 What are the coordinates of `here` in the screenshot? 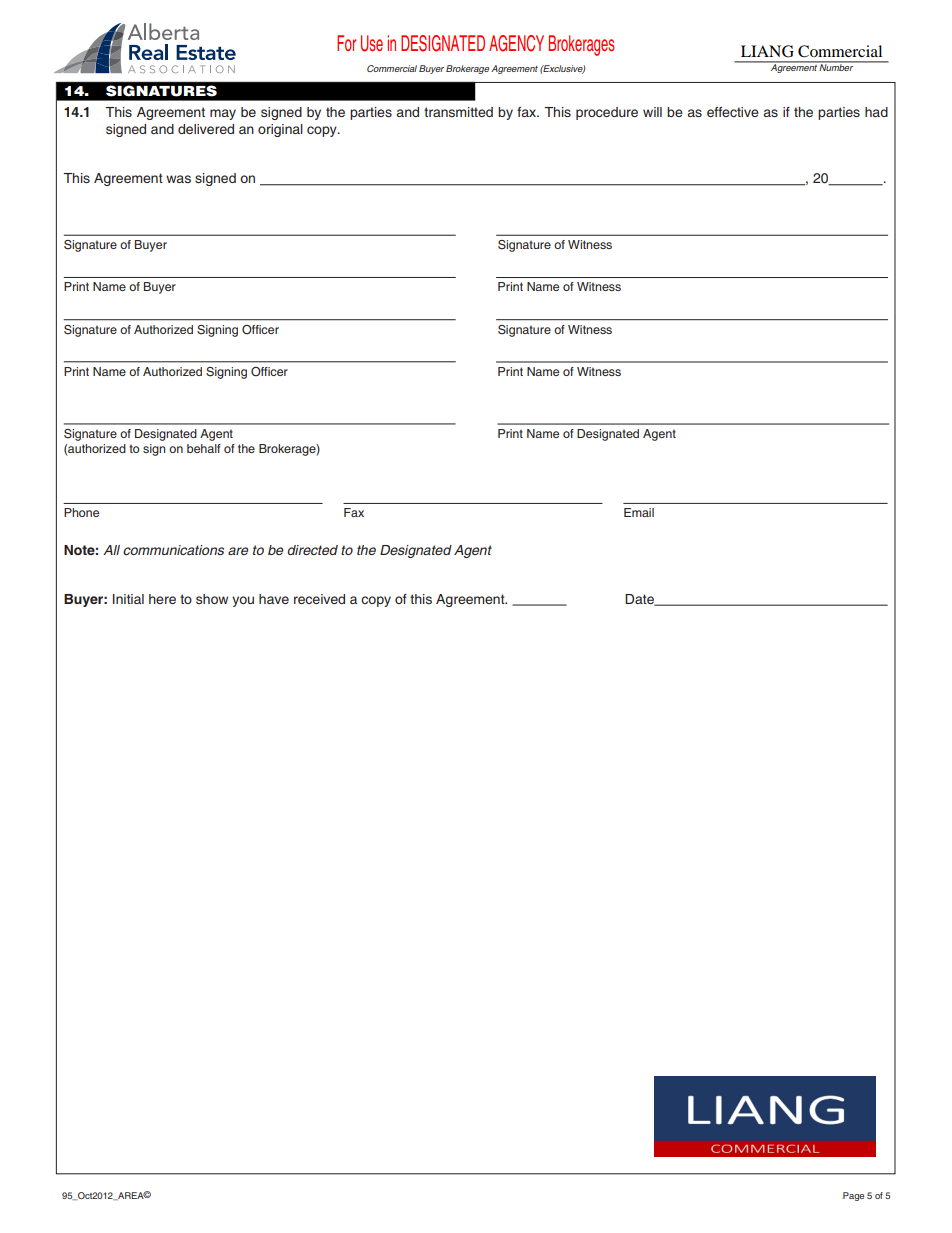 It's located at (162, 599).
